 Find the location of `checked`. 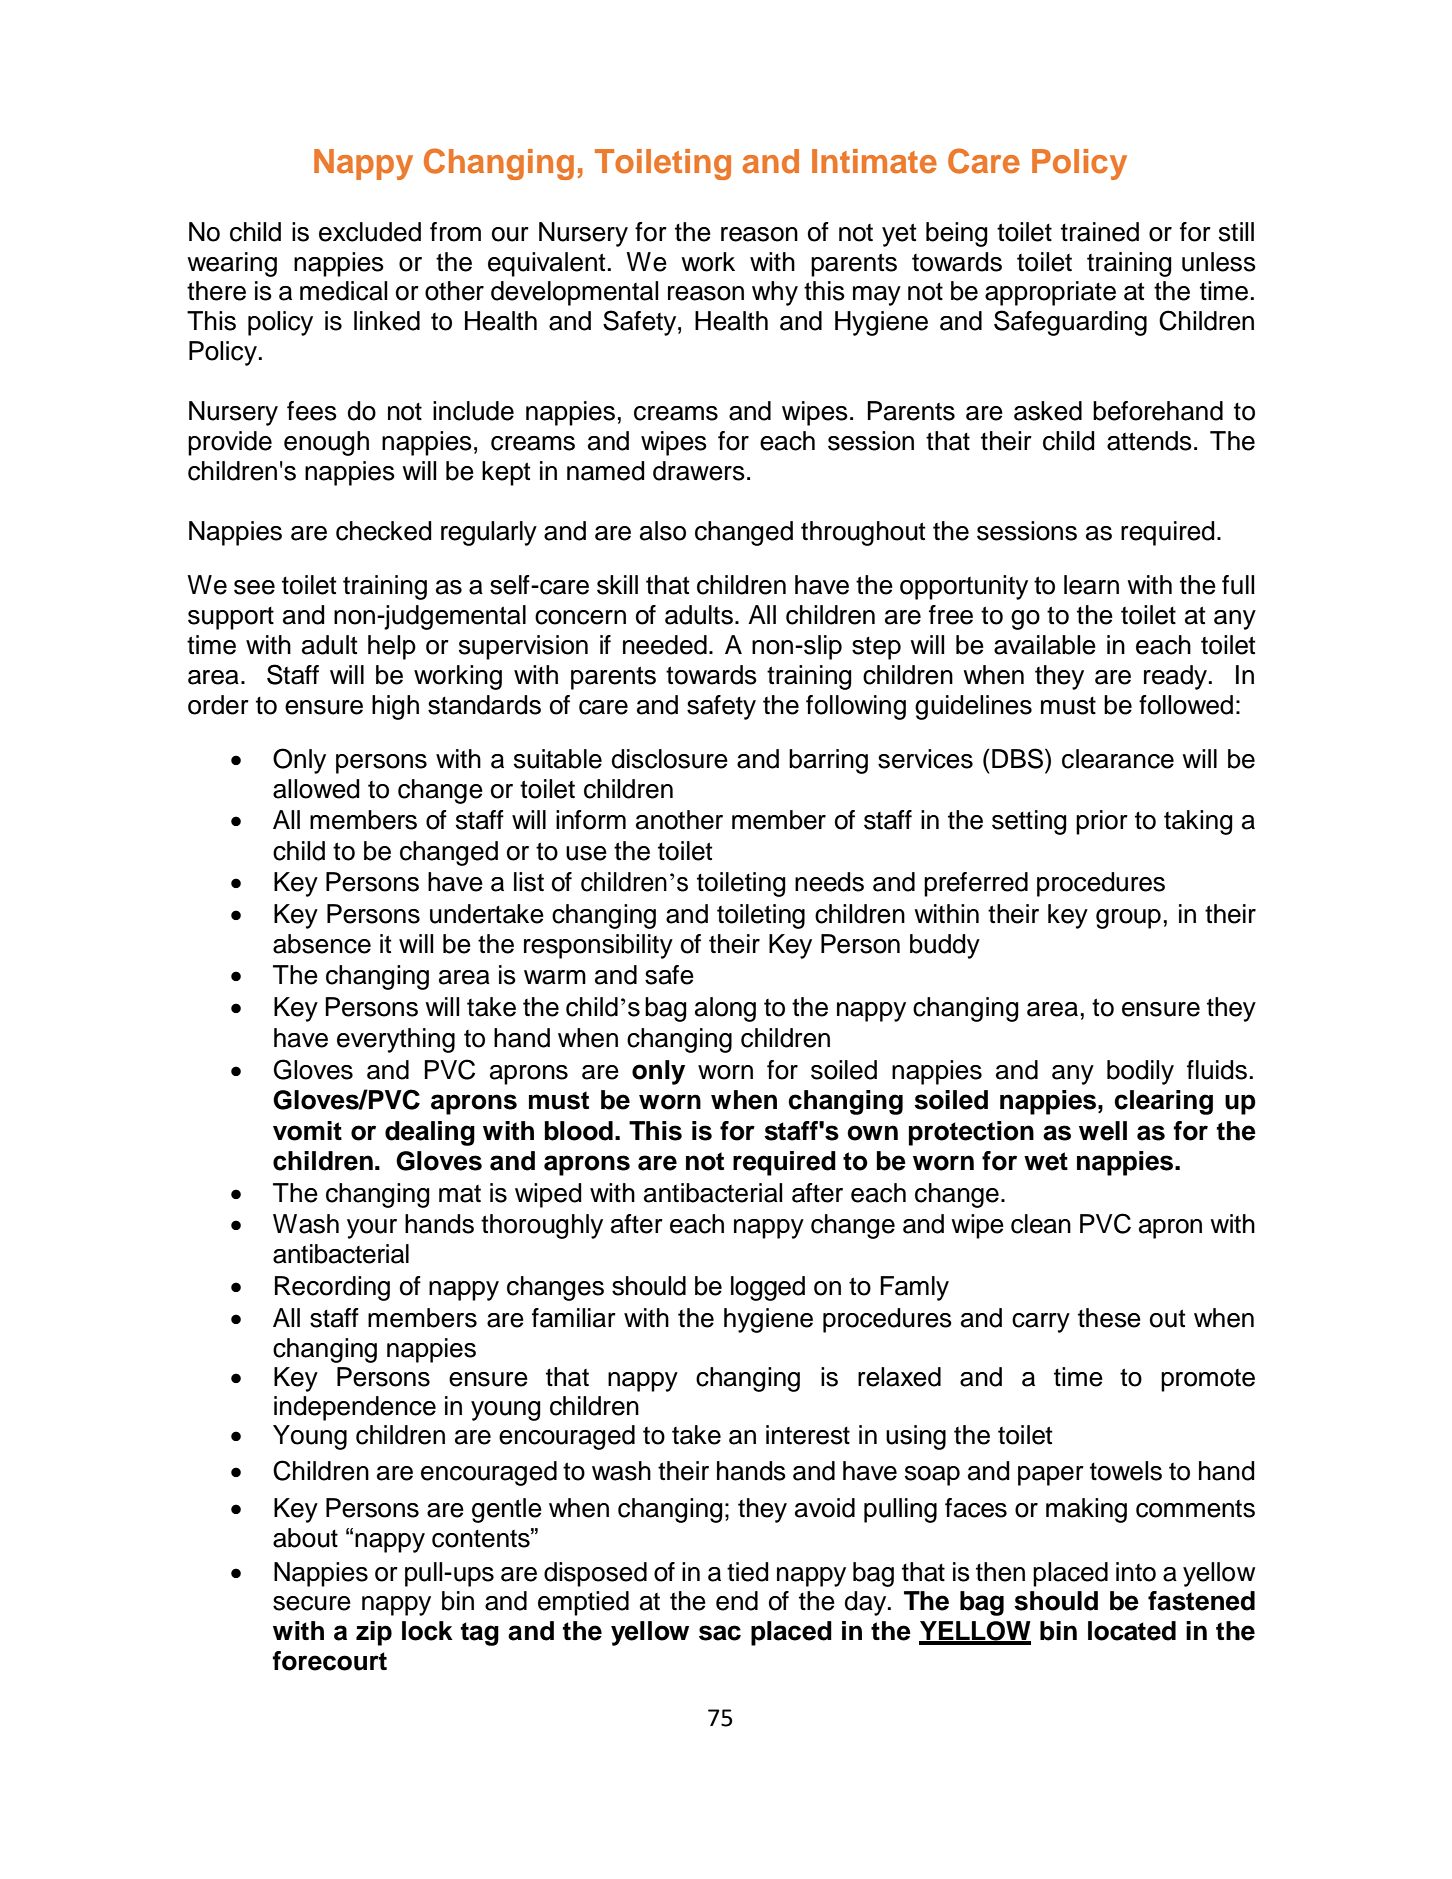

checked is located at coordinates (384, 531).
